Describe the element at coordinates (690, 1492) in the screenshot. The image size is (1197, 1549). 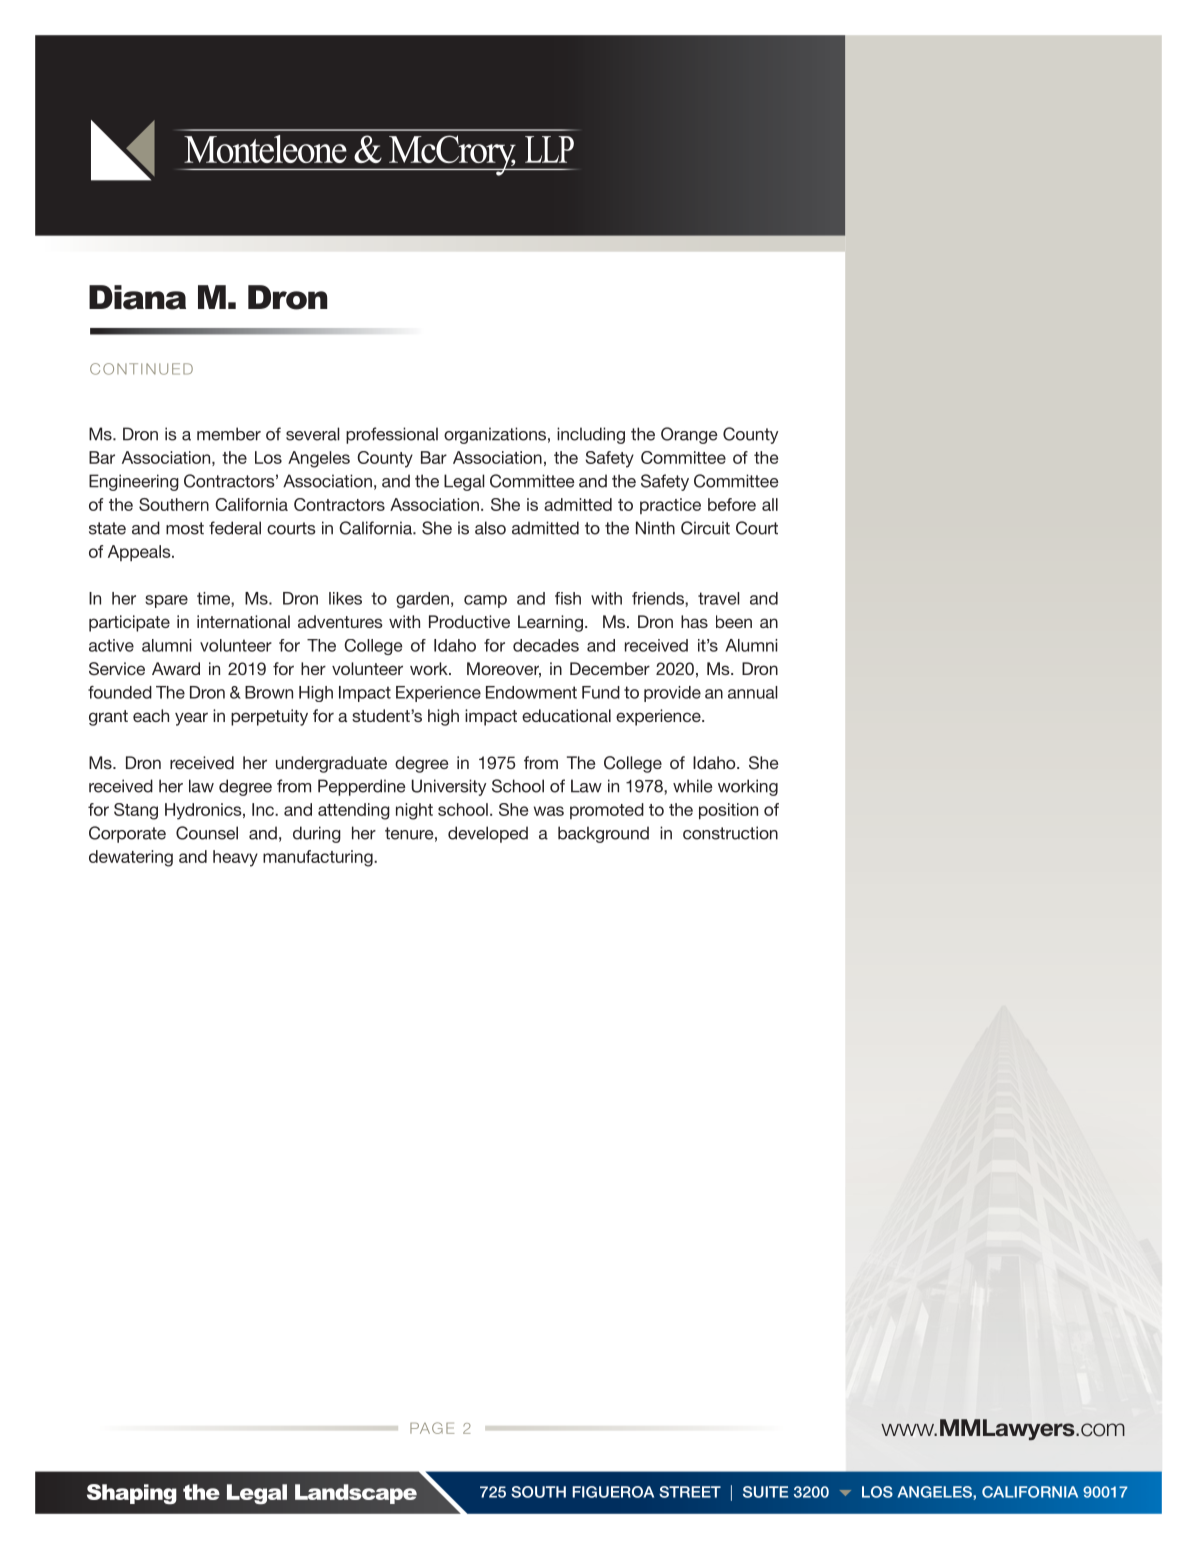
I see `STREET` at that location.
